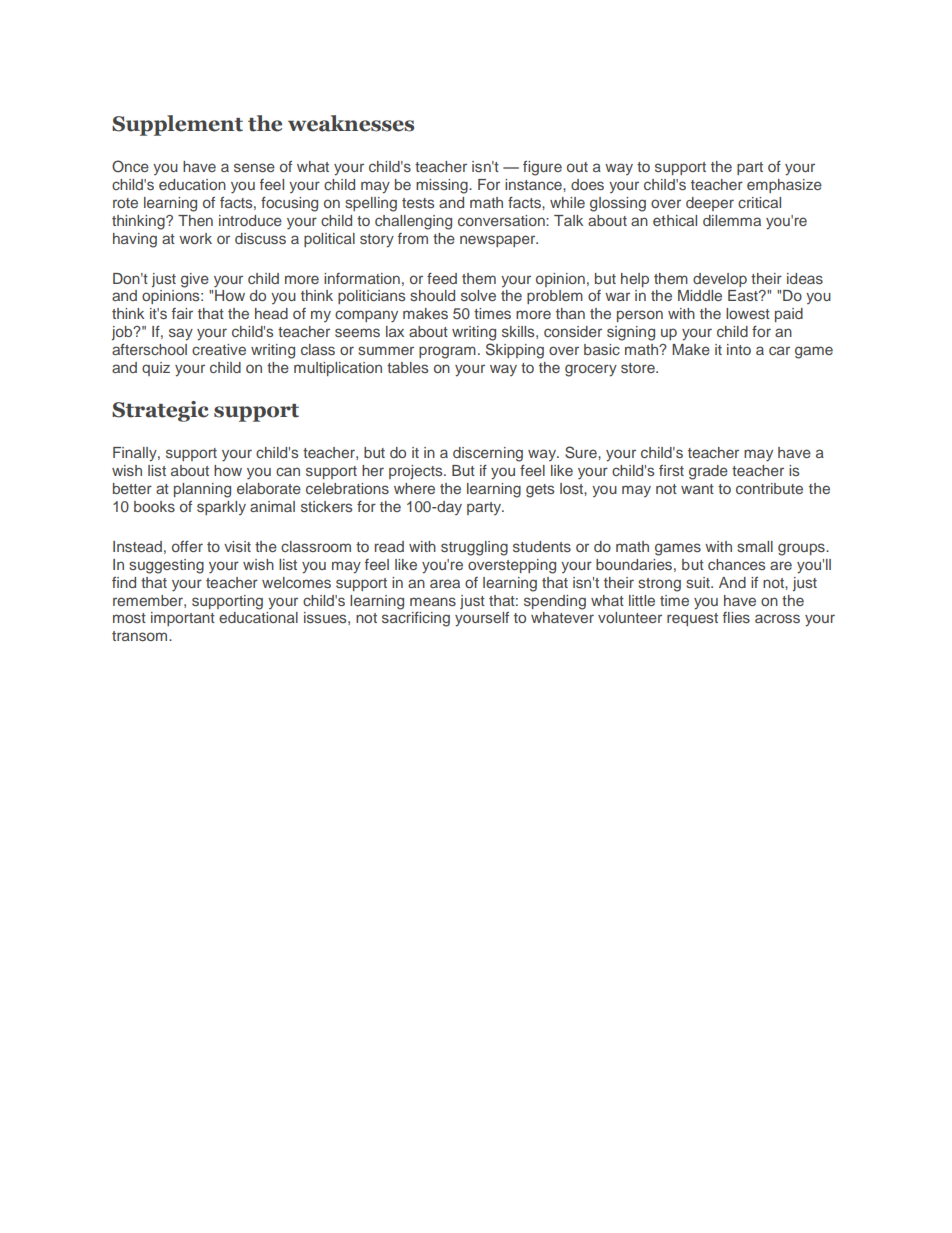 This document has width=952, height=1233. I want to click on small, so click(755, 546).
